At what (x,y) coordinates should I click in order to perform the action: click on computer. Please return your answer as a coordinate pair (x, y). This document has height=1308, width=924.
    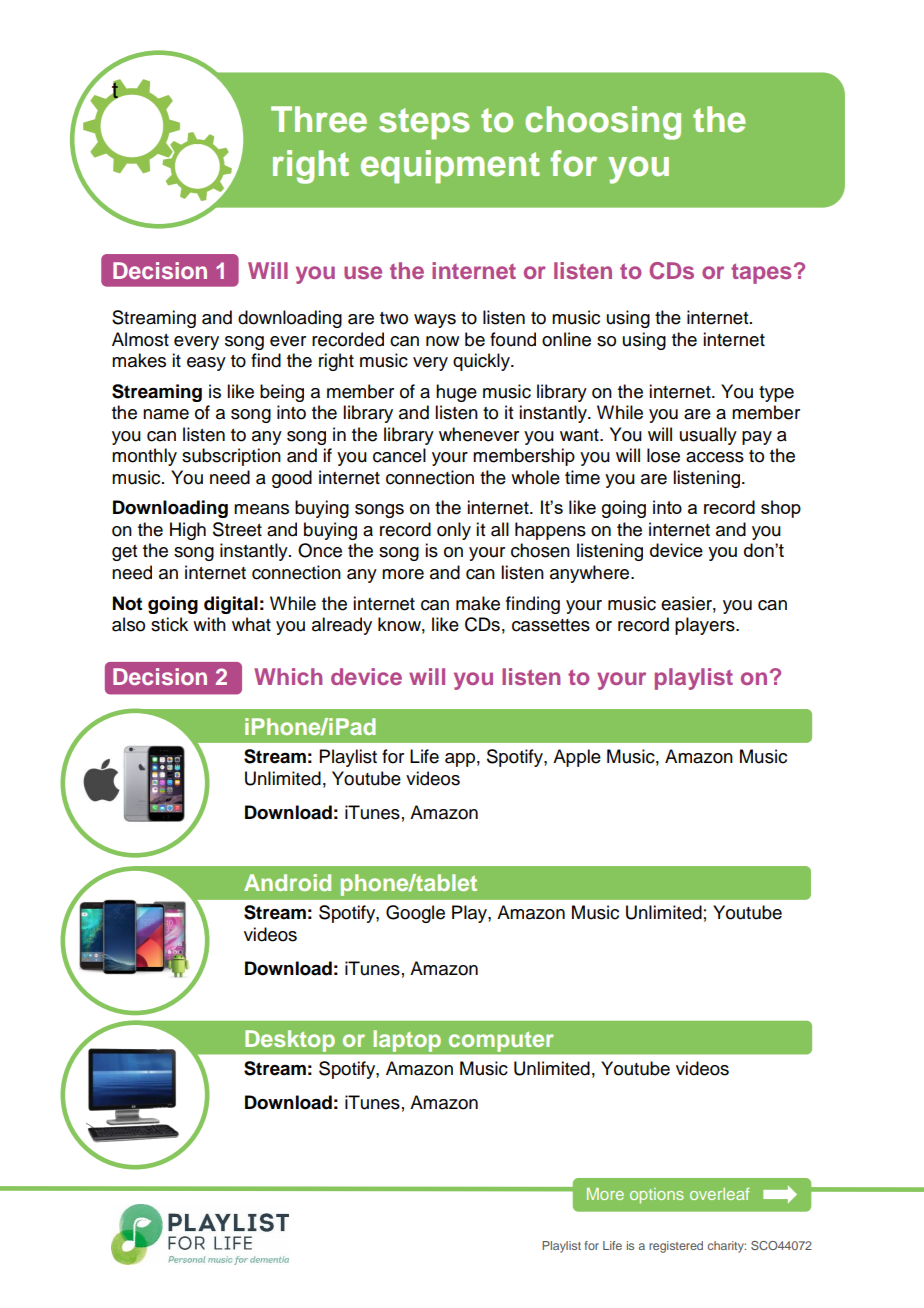
    Looking at the image, I should click on (501, 1042).
